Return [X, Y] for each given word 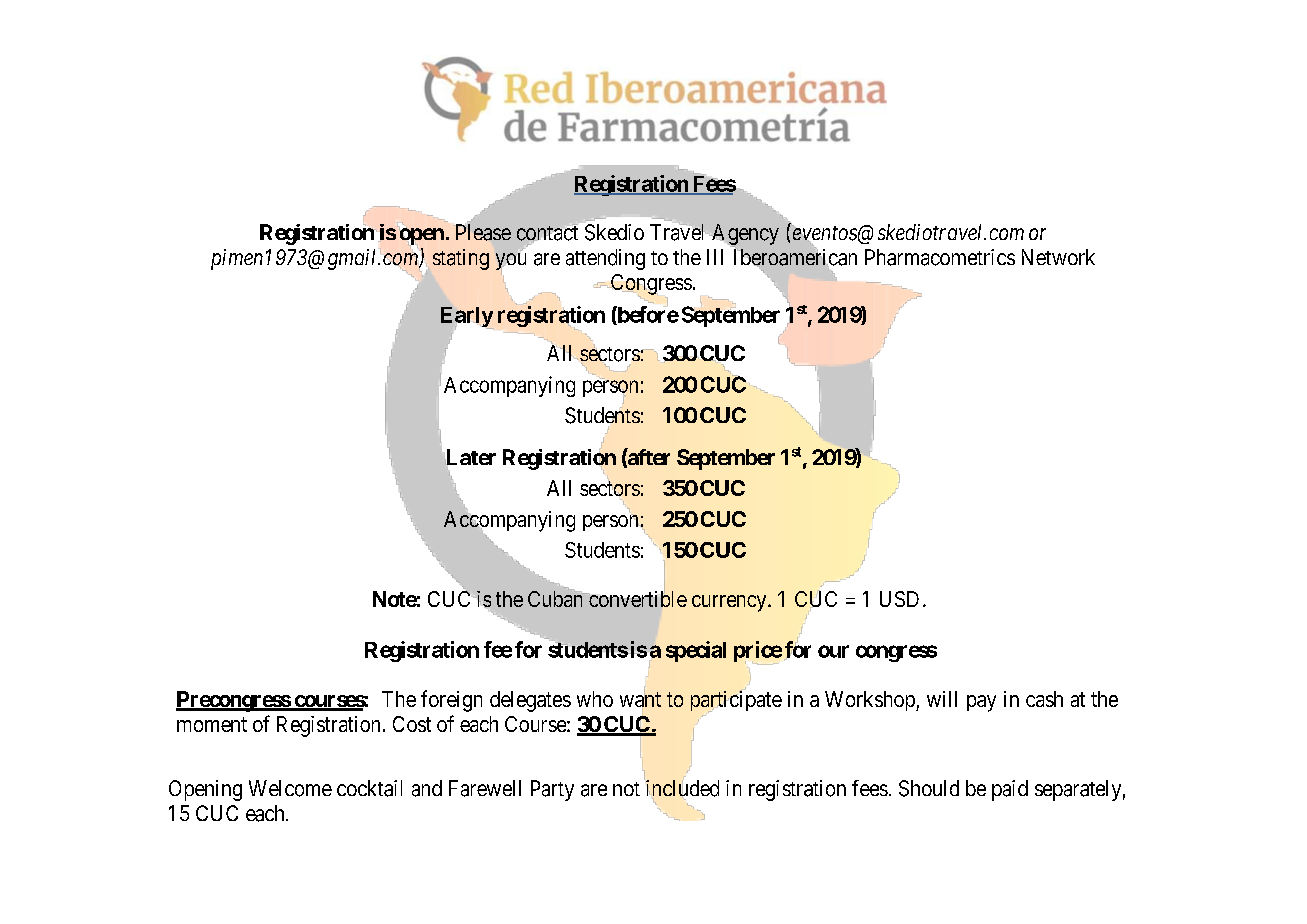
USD [899, 599]
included [681, 789]
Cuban [557, 598]
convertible [638, 599]
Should [929, 788]
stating [461, 259]
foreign [451, 701]
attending [605, 259]
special [696, 651]
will [942, 699]
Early [467, 317]
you [511, 261]
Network [1058, 257]
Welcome [290, 788]
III [715, 257]
